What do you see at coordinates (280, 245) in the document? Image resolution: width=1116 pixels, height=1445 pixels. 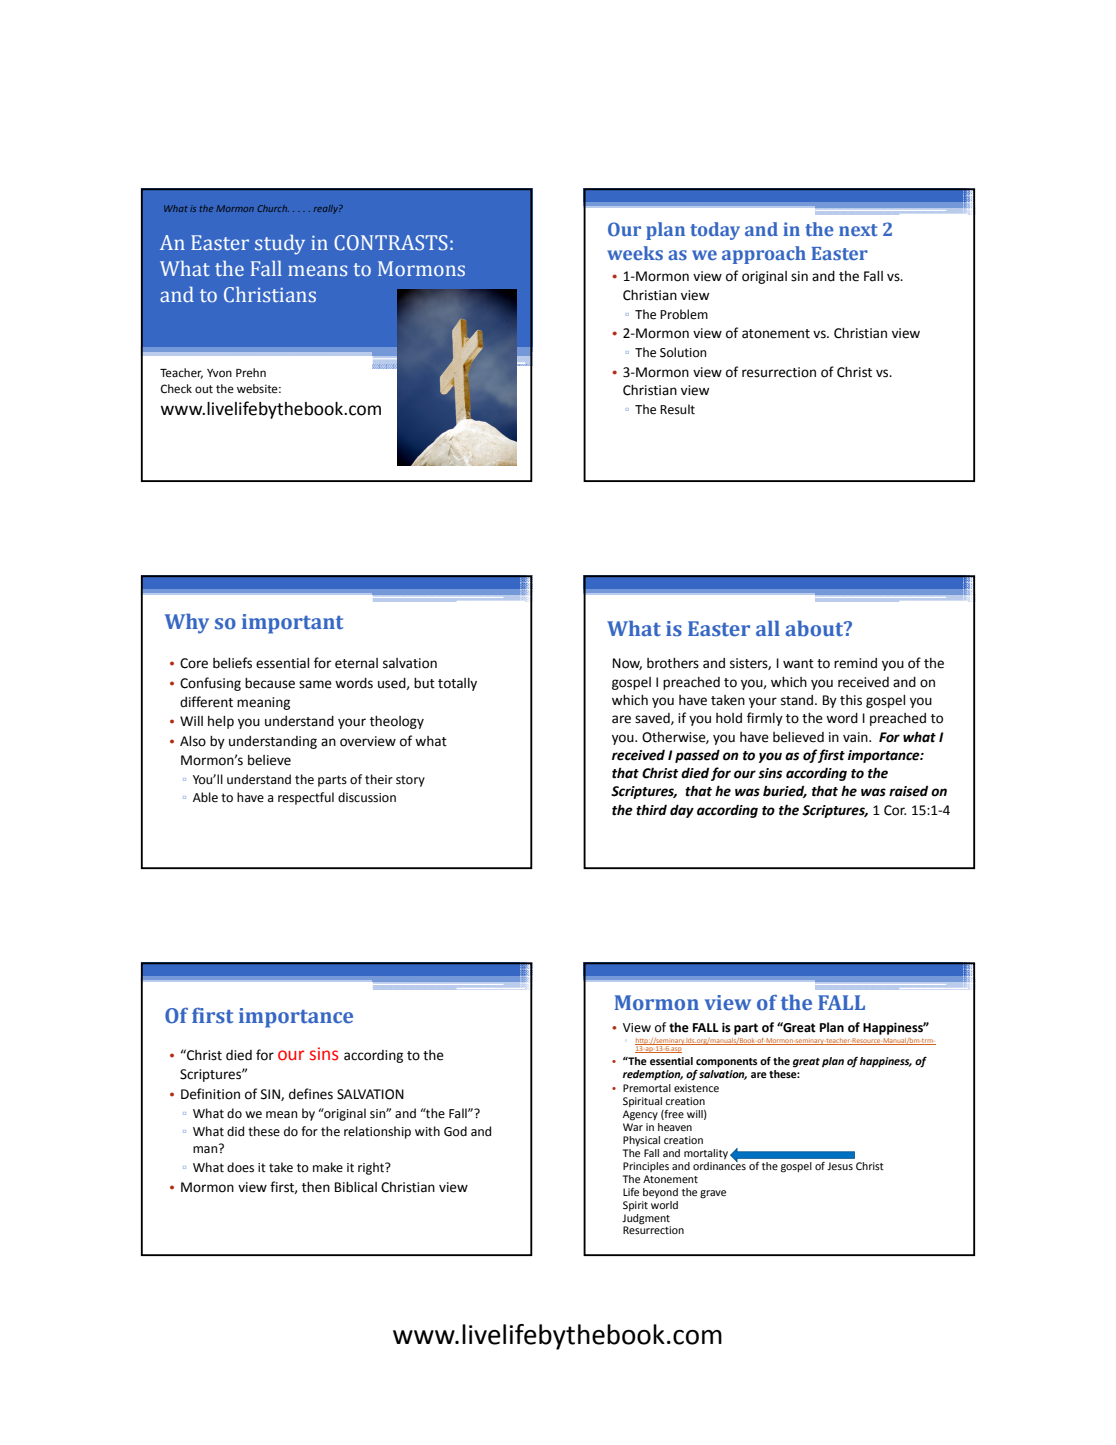 I see `study` at bounding box center [280, 245].
